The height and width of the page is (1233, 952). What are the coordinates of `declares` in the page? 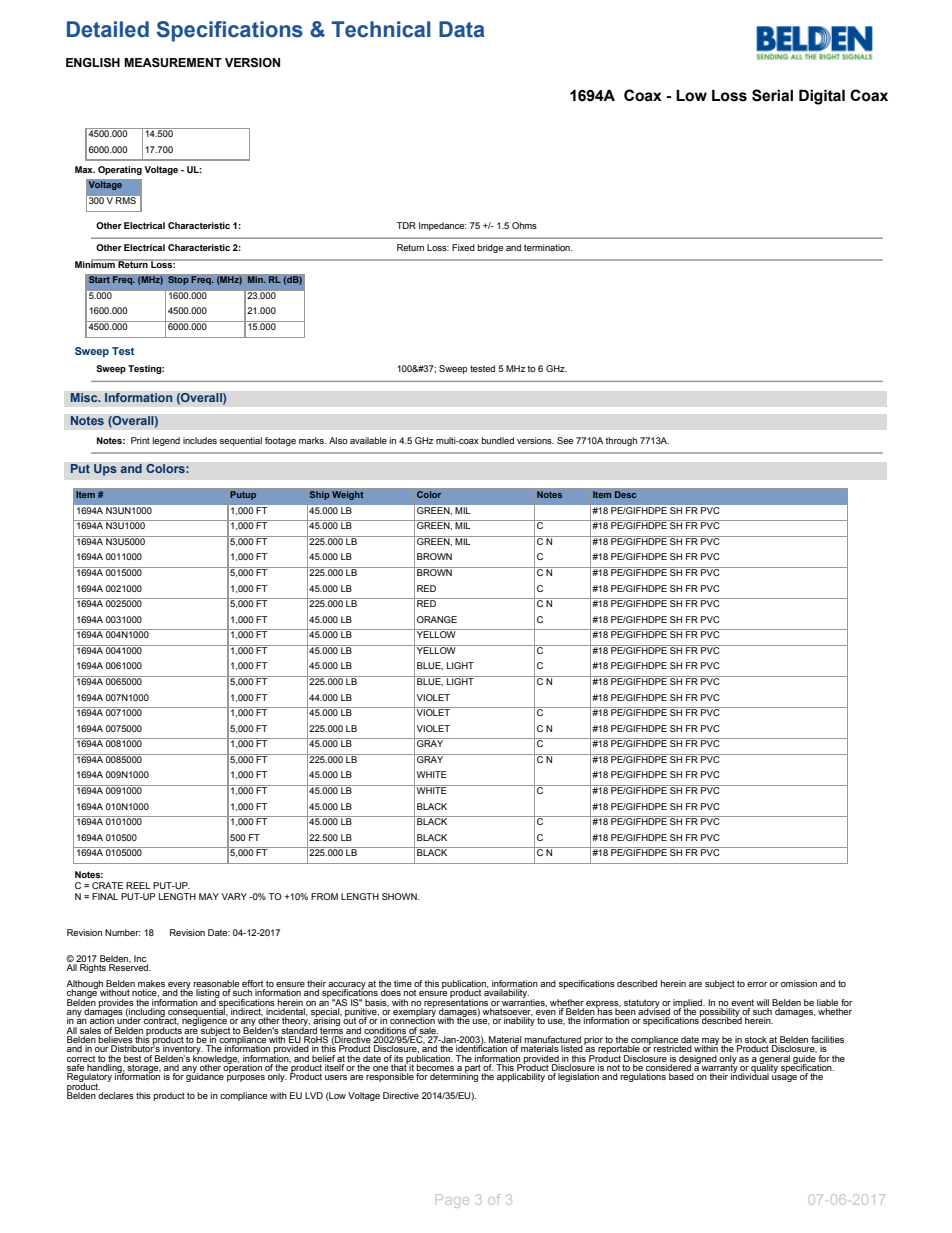 It's located at (116, 1095).
